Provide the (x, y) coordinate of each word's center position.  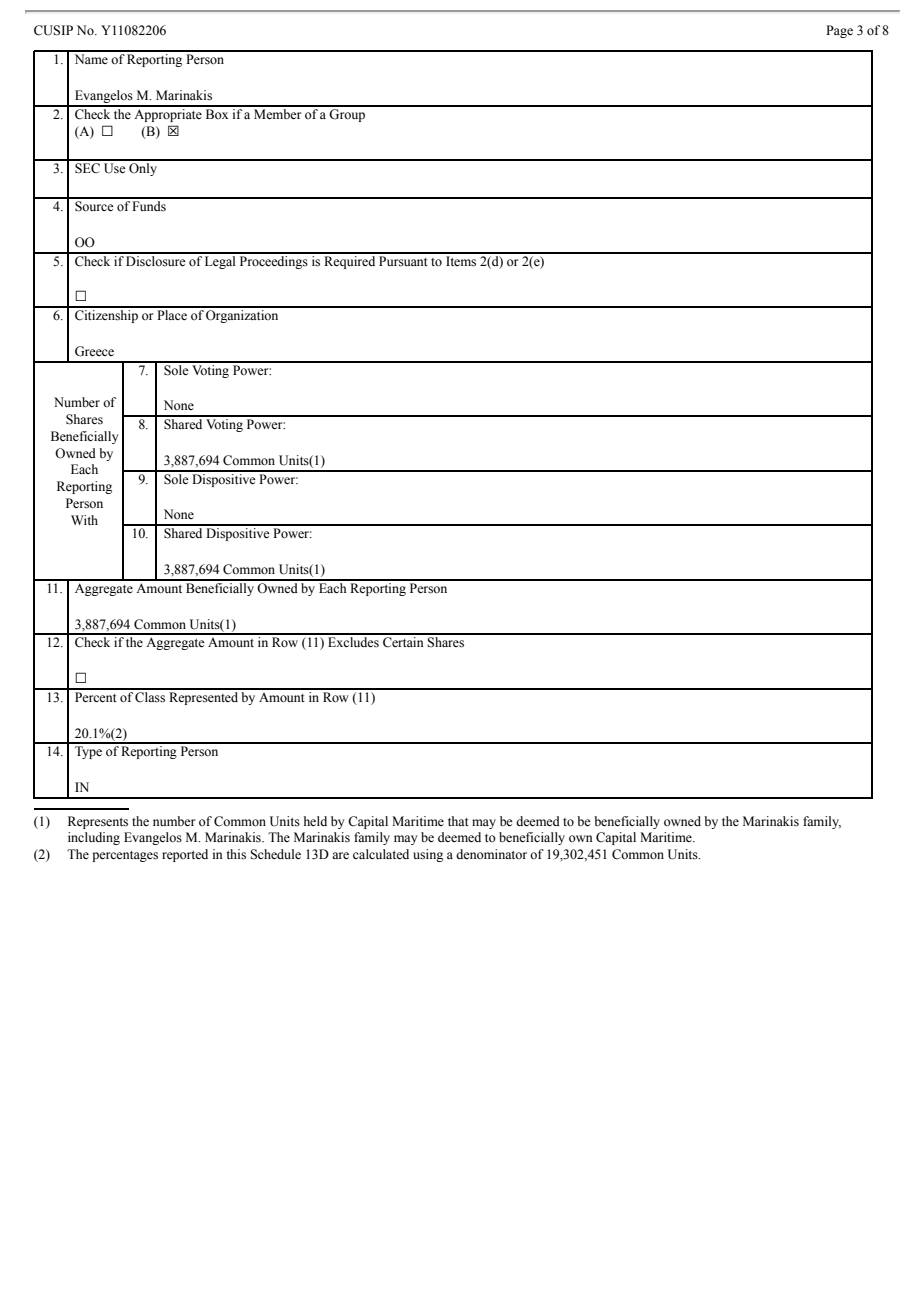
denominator (491, 854)
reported (185, 855)
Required (350, 261)
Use (115, 168)
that (458, 821)
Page (839, 31)
